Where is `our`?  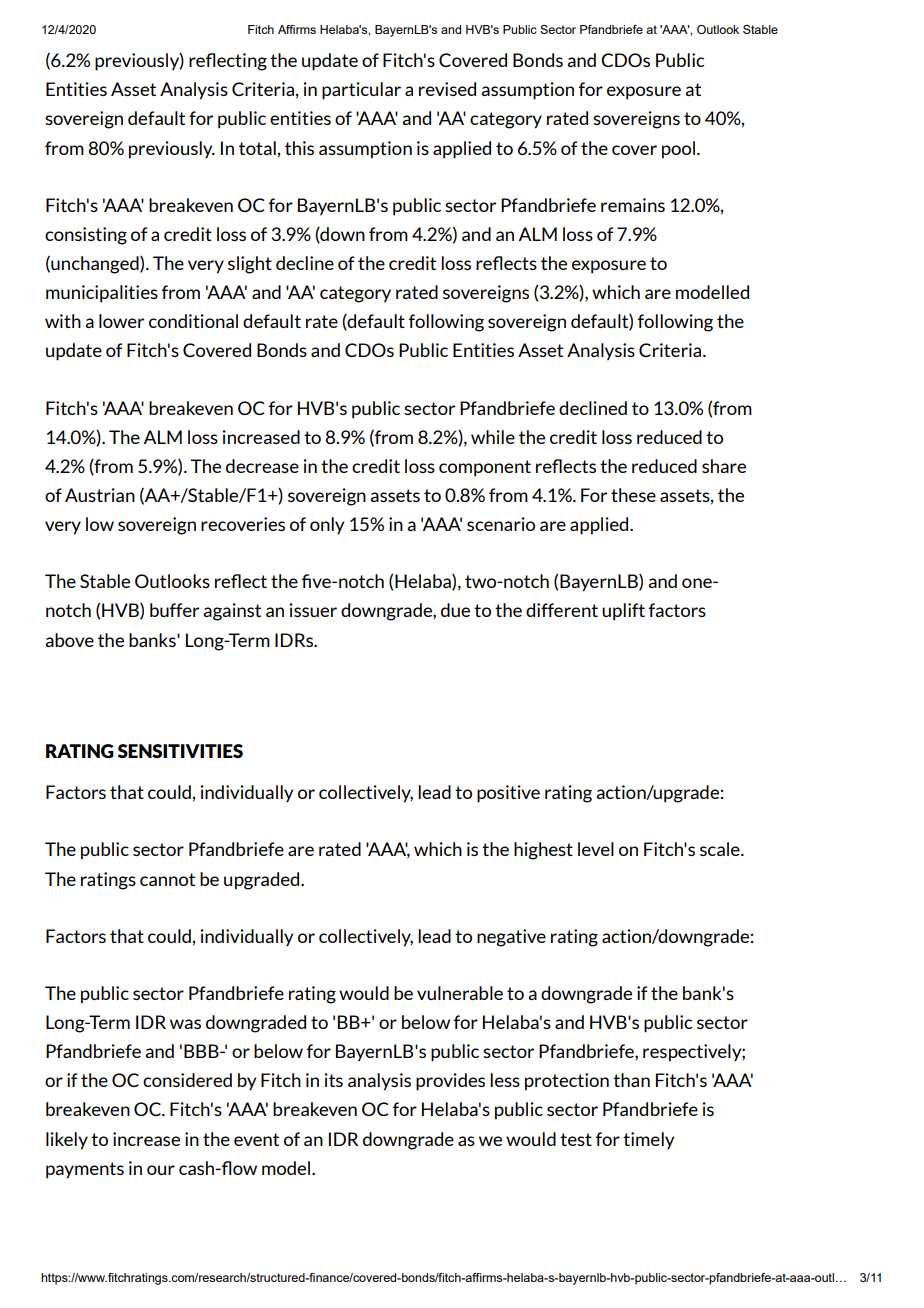 our is located at coordinates (161, 1170).
